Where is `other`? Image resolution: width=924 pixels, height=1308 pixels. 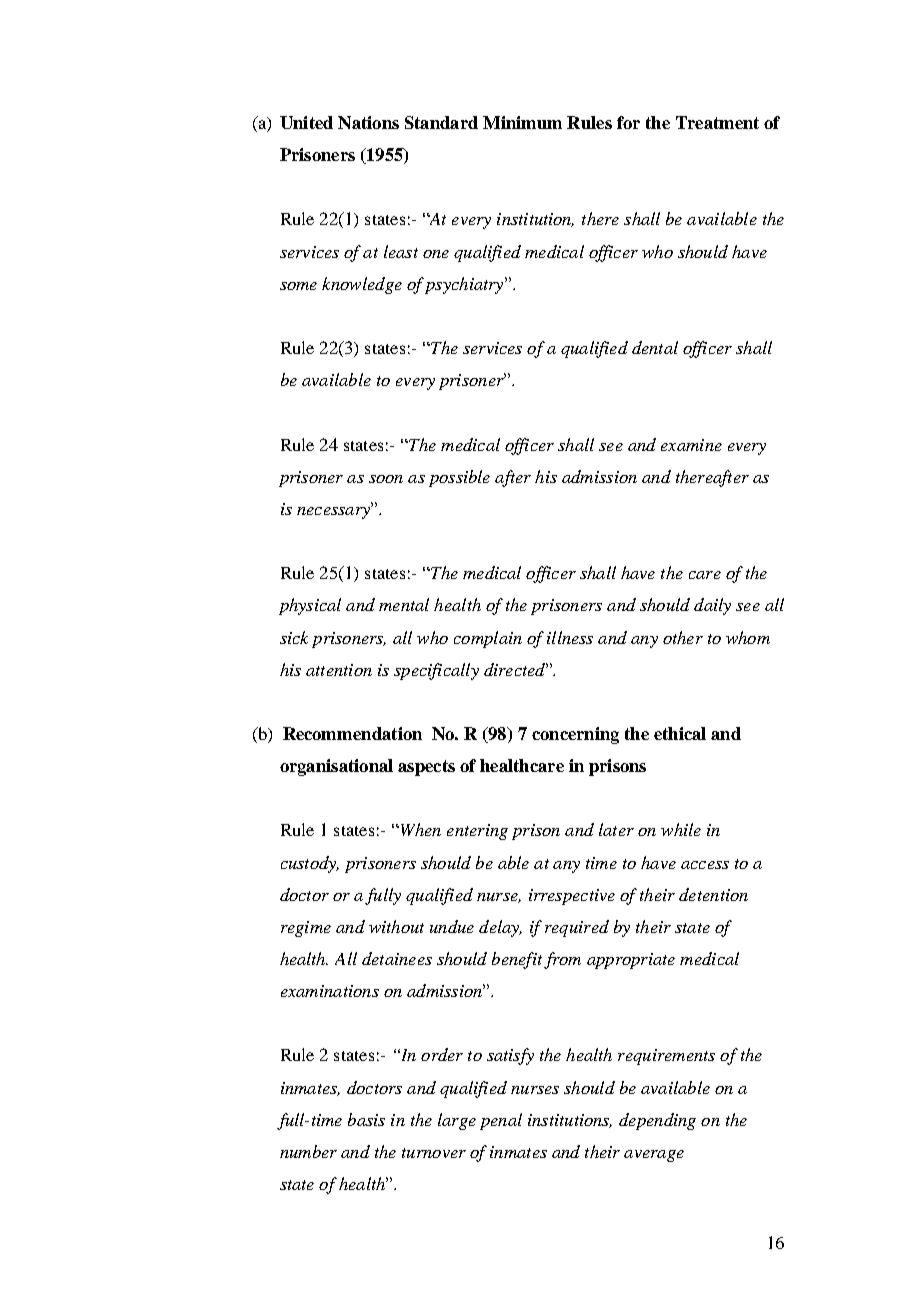
other is located at coordinates (683, 637).
